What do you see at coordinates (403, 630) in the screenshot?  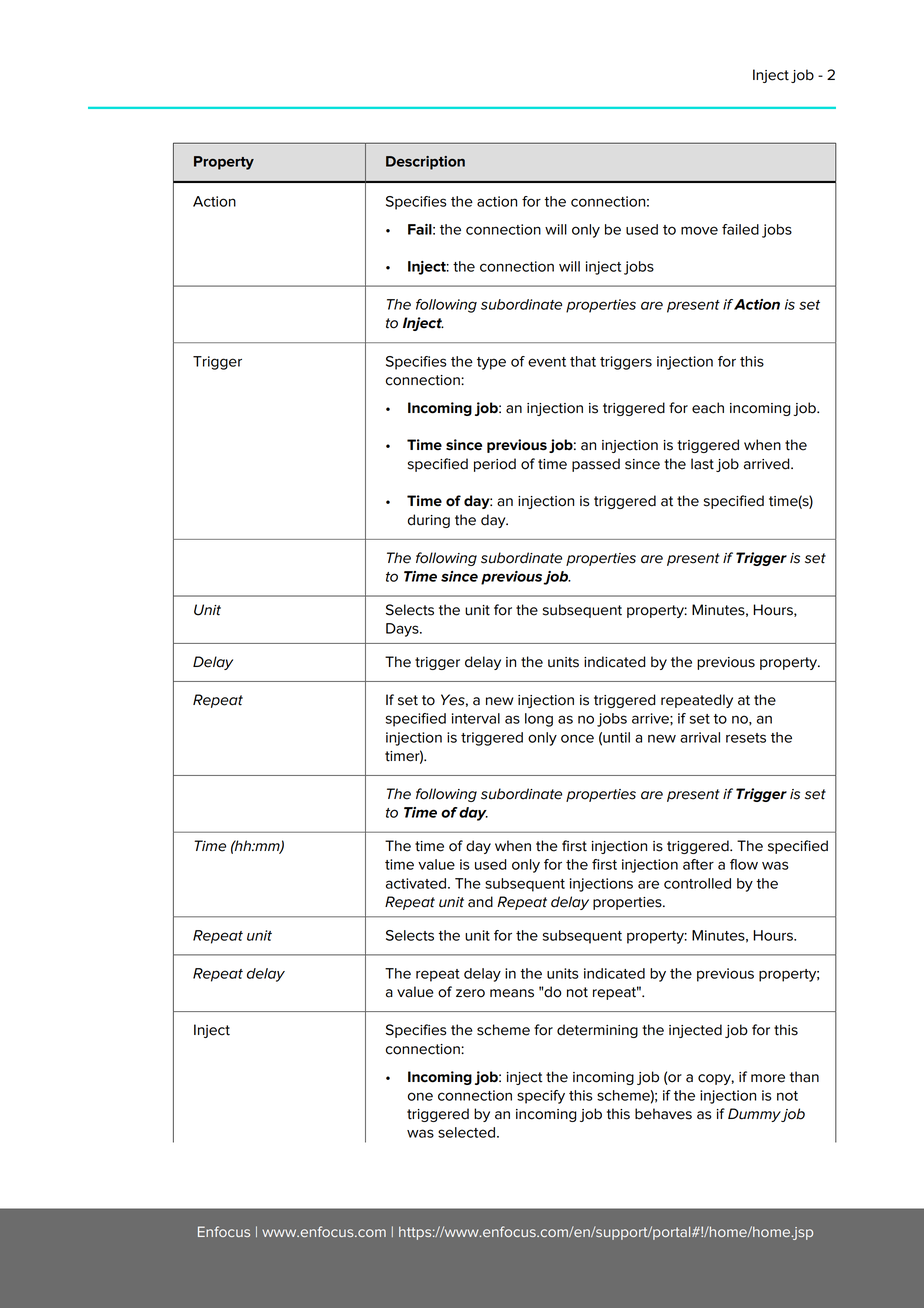 I see `Days` at bounding box center [403, 630].
